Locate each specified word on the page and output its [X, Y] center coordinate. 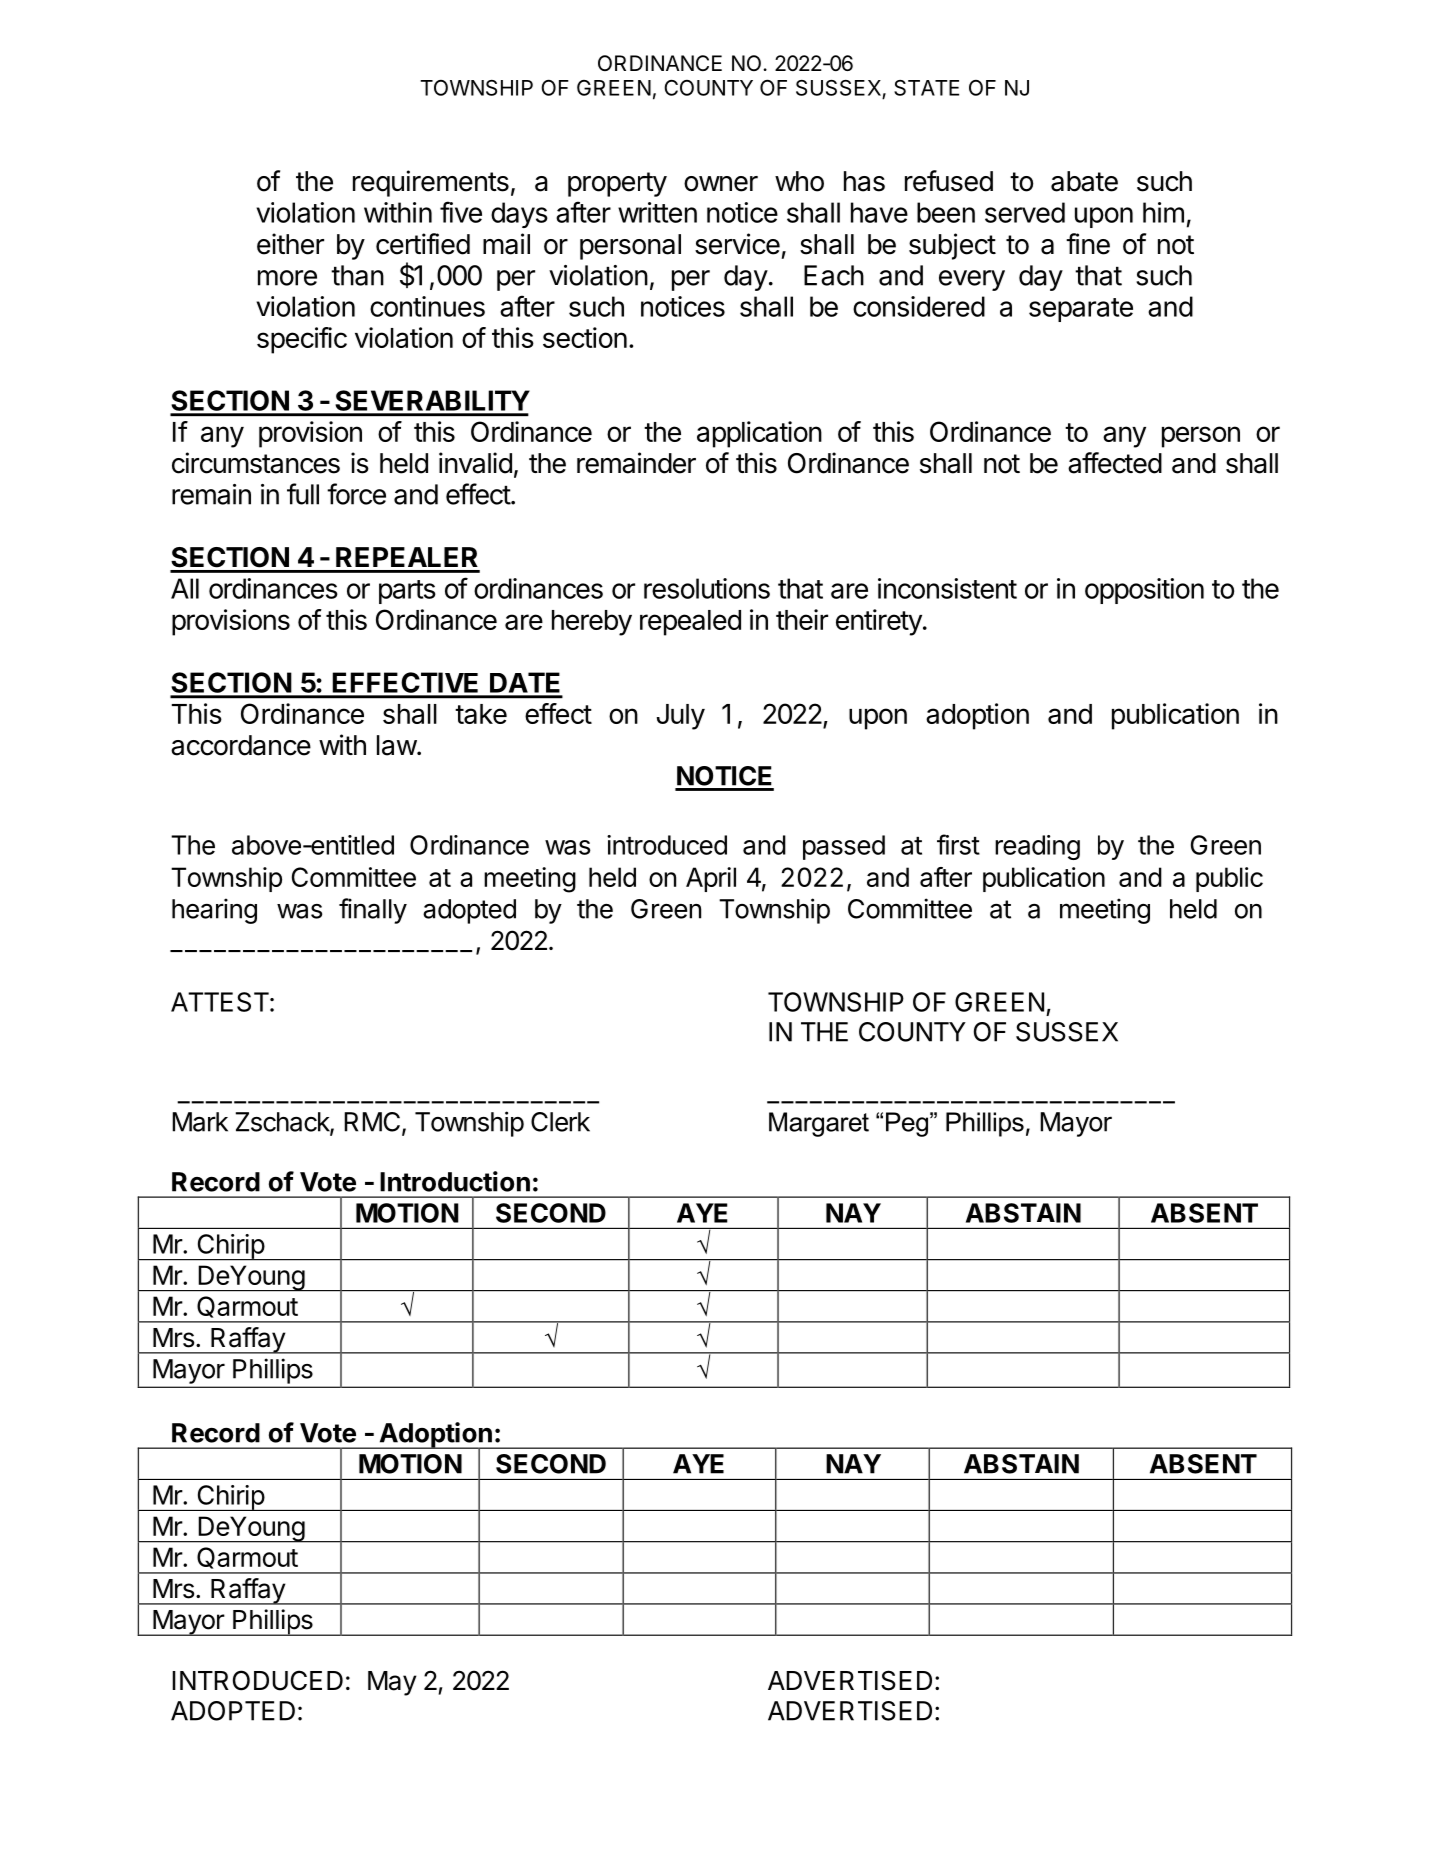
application [759, 434]
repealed [690, 623]
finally [373, 911]
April [711, 879]
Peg [908, 1124]
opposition [1144, 591]
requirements [431, 183]
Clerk [560, 1122]
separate [1081, 310]
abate [1084, 181]
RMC [372, 1122]
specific [302, 340]
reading [1037, 847]
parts [407, 592]
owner [721, 184]
